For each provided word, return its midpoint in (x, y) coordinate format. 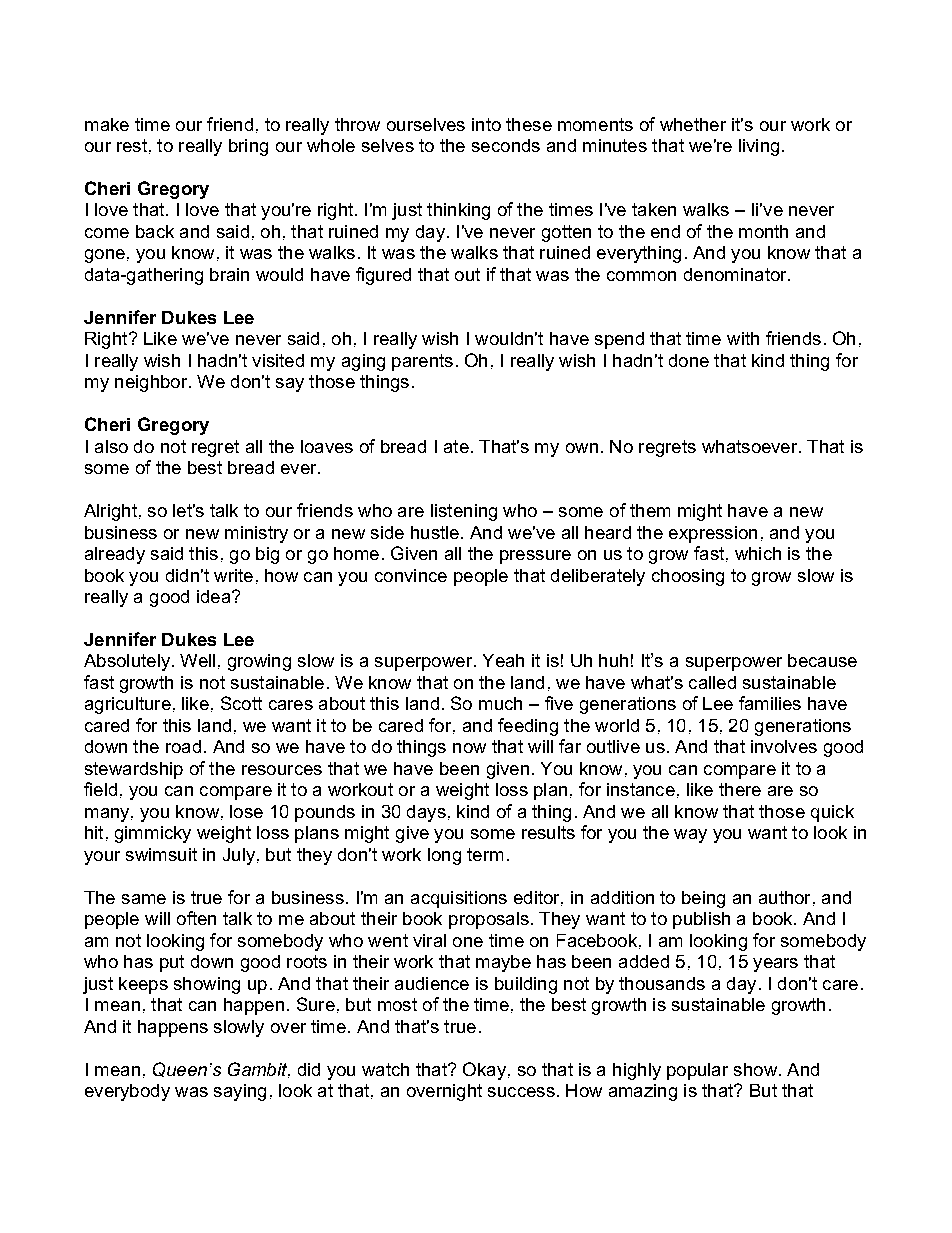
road (183, 746)
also (111, 446)
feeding (528, 727)
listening (464, 512)
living (759, 147)
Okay (484, 1071)
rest (132, 145)
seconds (506, 145)
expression (713, 534)
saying (240, 1092)
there (740, 789)
